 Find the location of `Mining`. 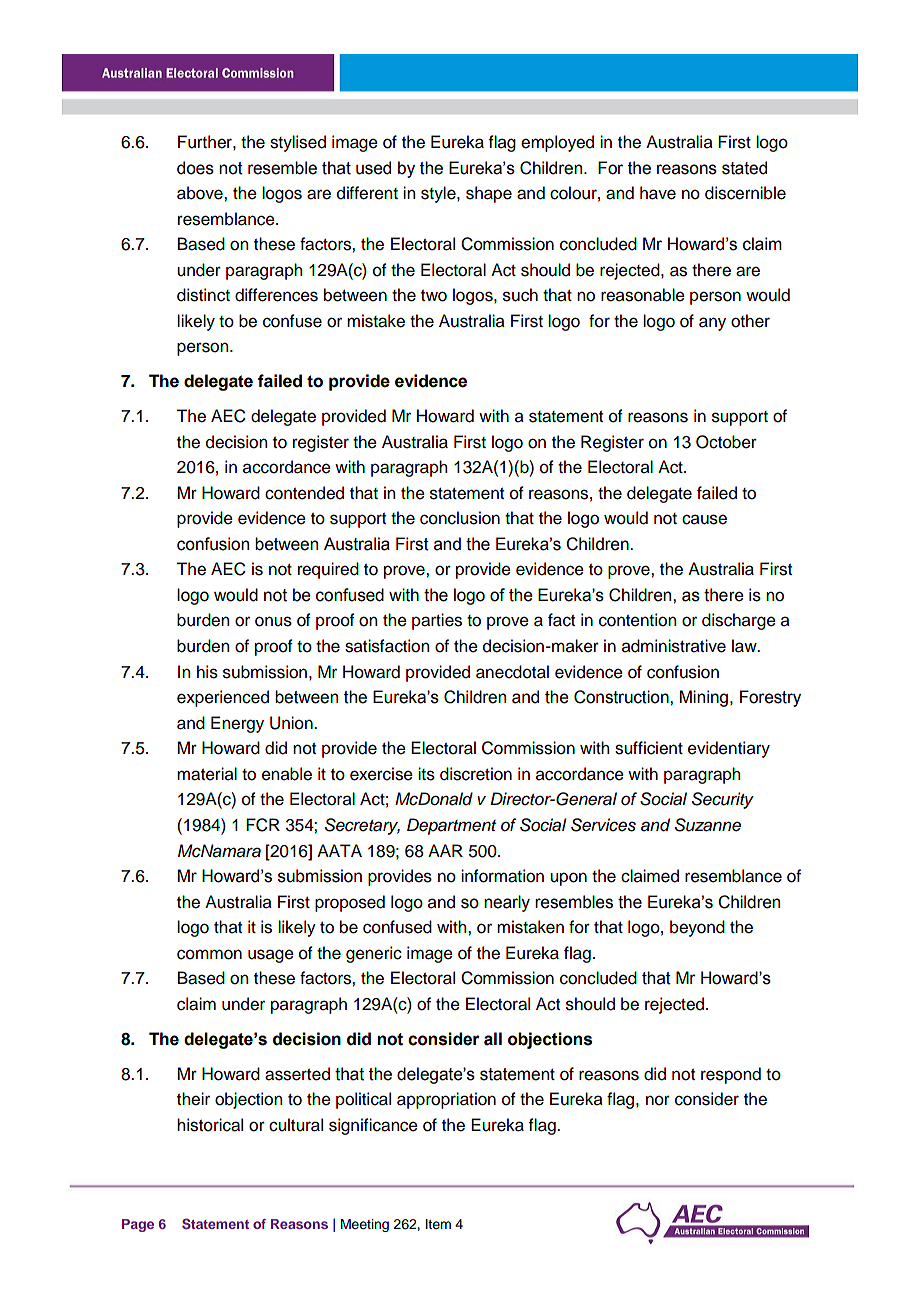

Mining is located at coordinates (704, 698).
